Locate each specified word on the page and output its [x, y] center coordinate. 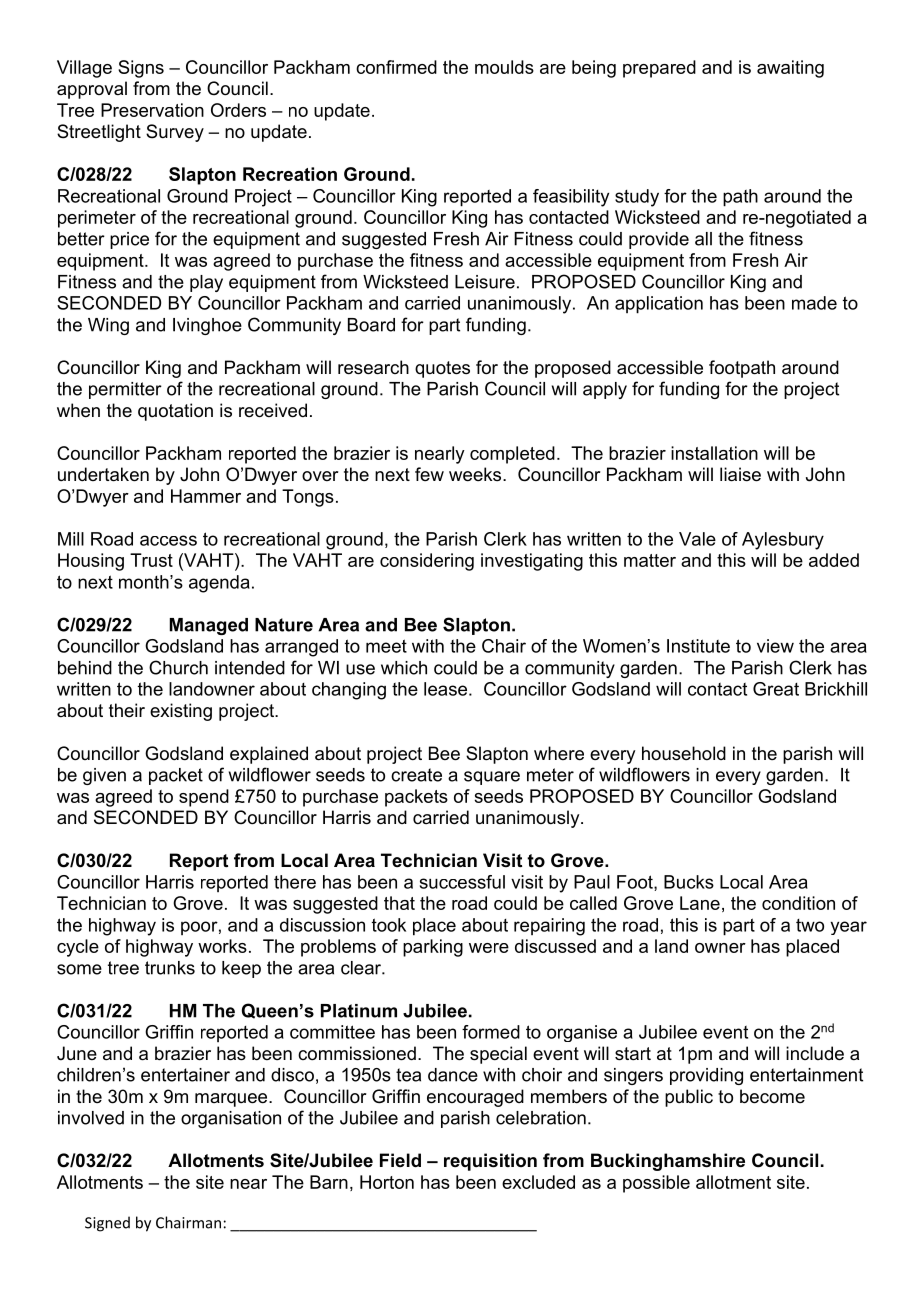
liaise [740, 474]
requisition [490, 1162]
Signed [107, 1224]
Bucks [689, 882]
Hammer [206, 496]
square [492, 778]
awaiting [790, 69]
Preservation [152, 110]
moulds [504, 67]
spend [204, 798]
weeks [476, 474]
